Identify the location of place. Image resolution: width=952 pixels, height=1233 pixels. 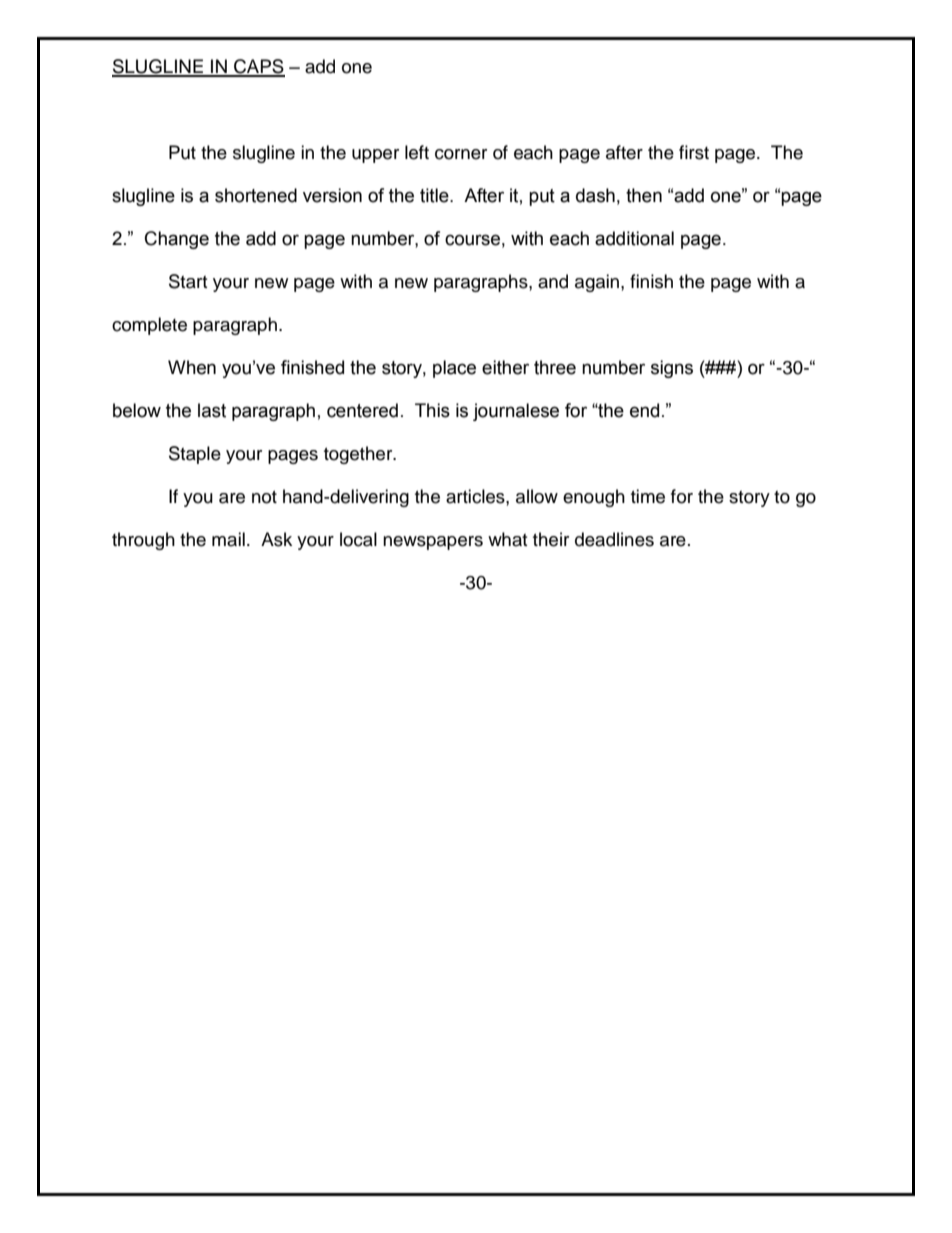
(454, 369).
